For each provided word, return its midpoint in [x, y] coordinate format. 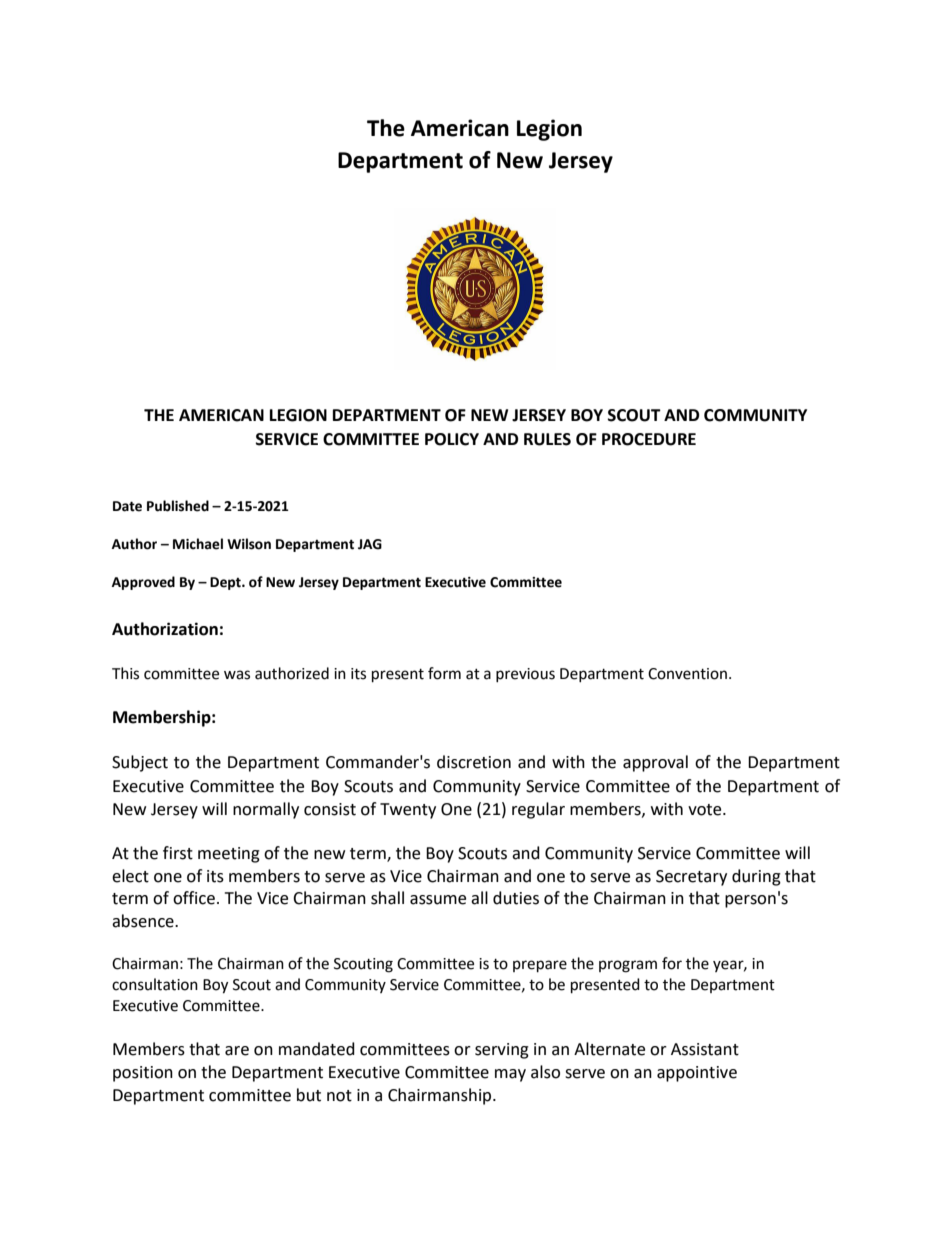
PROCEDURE [649, 439]
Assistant [705, 1049]
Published [178, 506]
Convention [687, 674]
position [143, 1074]
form [444, 673]
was [237, 675]
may [510, 1075]
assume [438, 900]
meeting [229, 855]
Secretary [691, 878]
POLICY [452, 439]
